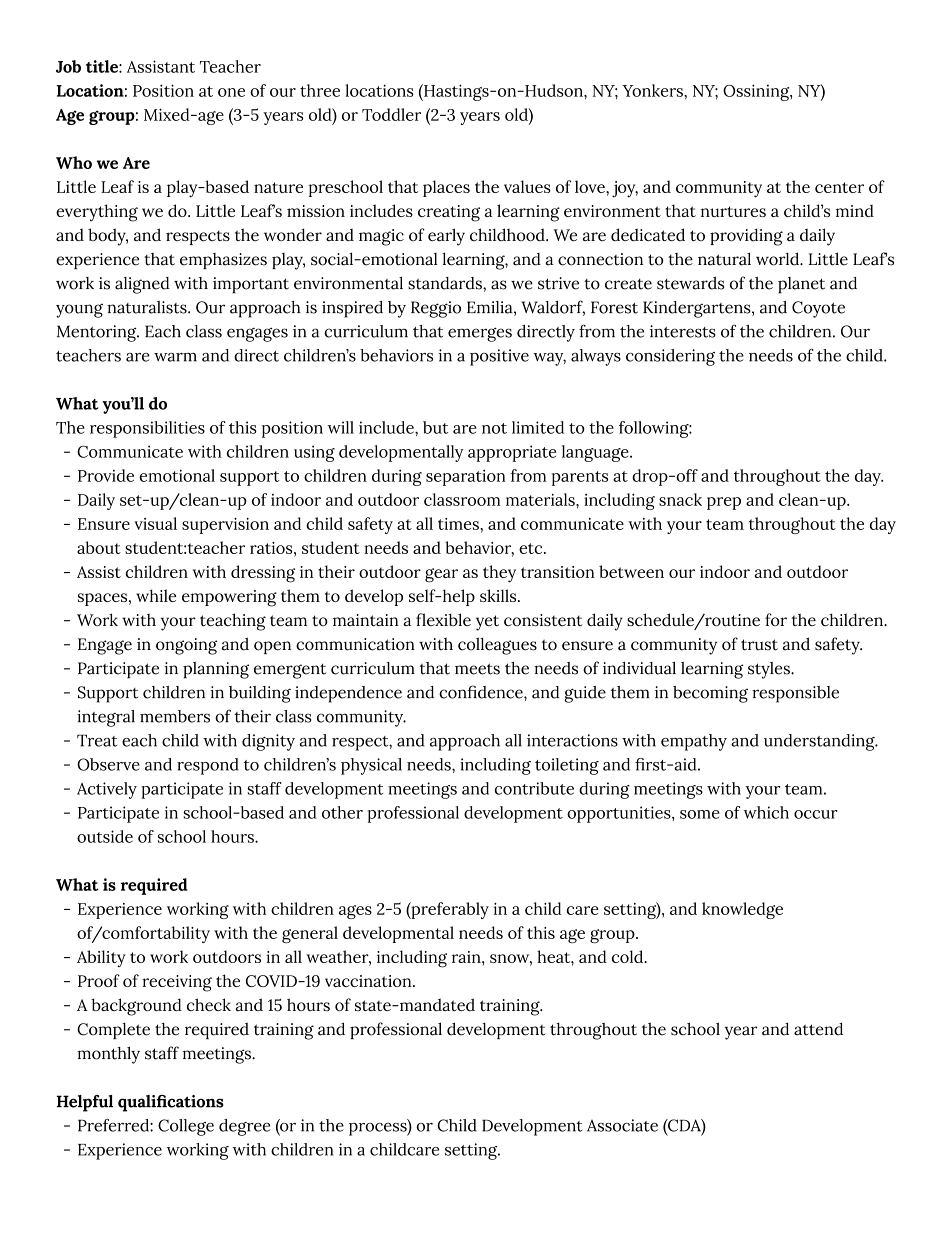  What do you see at coordinates (171, 1103) in the screenshot?
I see `qualifications` at bounding box center [171, 1103].
